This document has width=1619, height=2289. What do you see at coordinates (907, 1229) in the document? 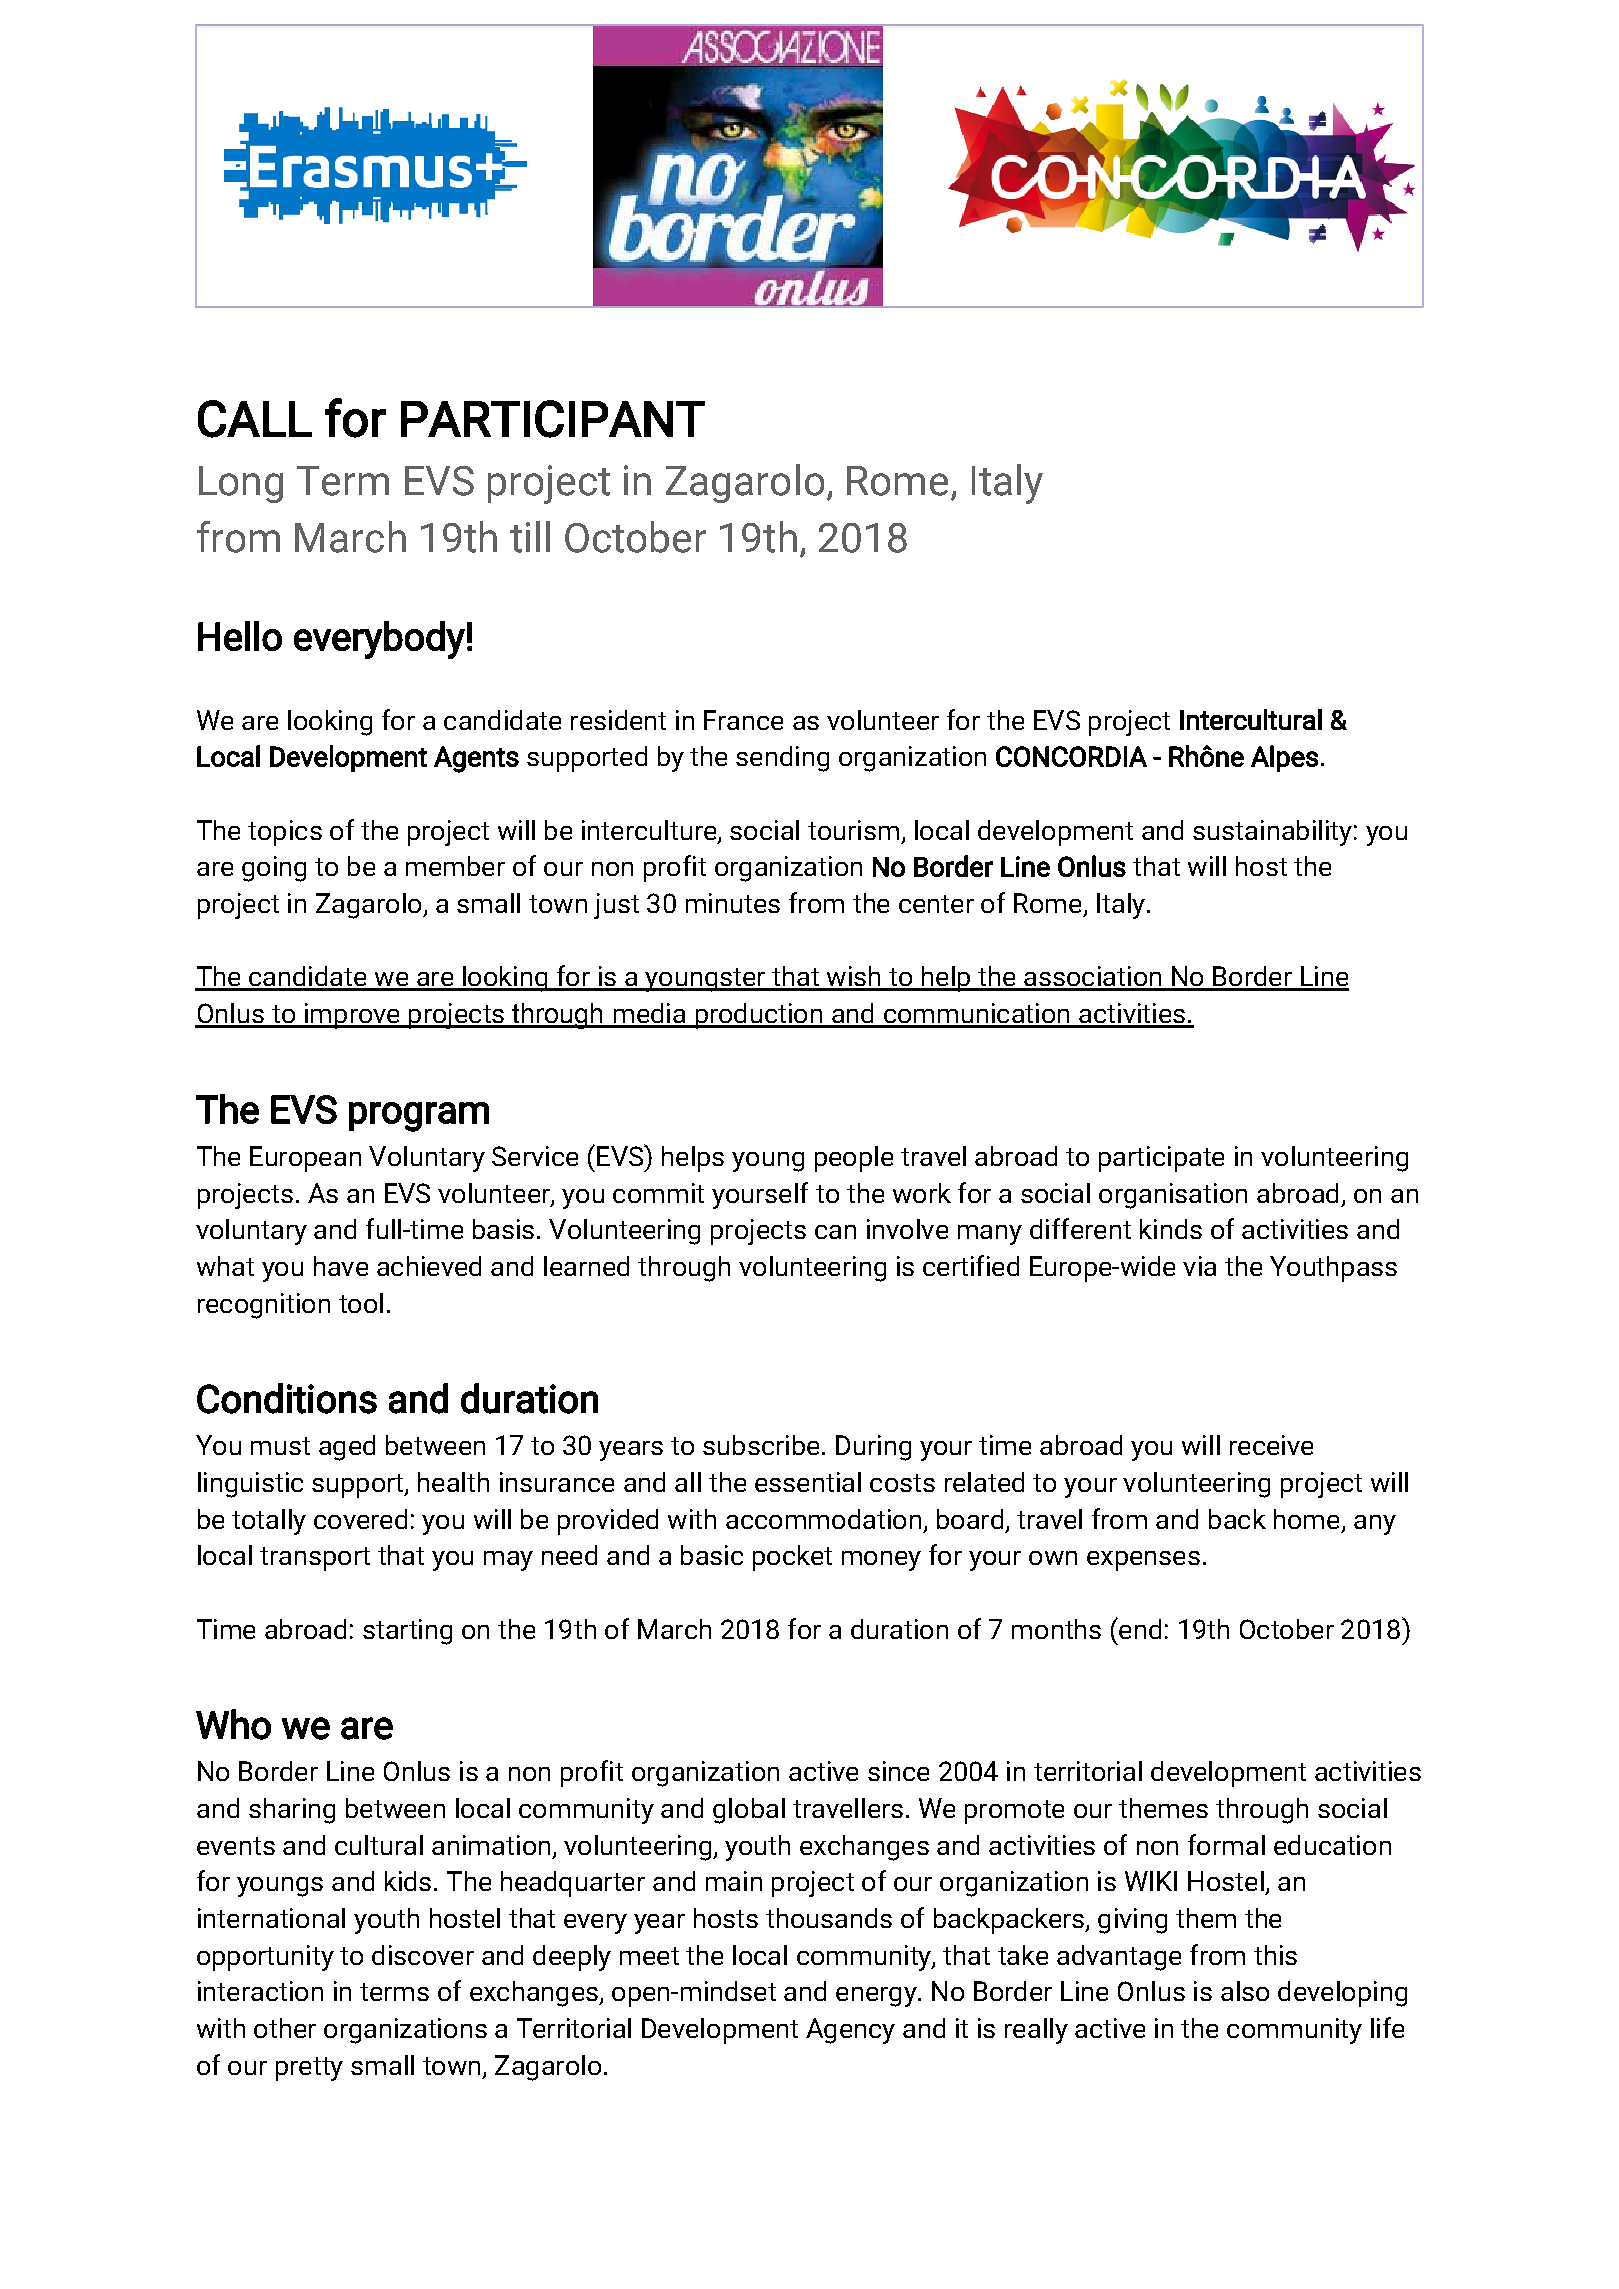
I see `involve` at bounding box center [907, 1229].
